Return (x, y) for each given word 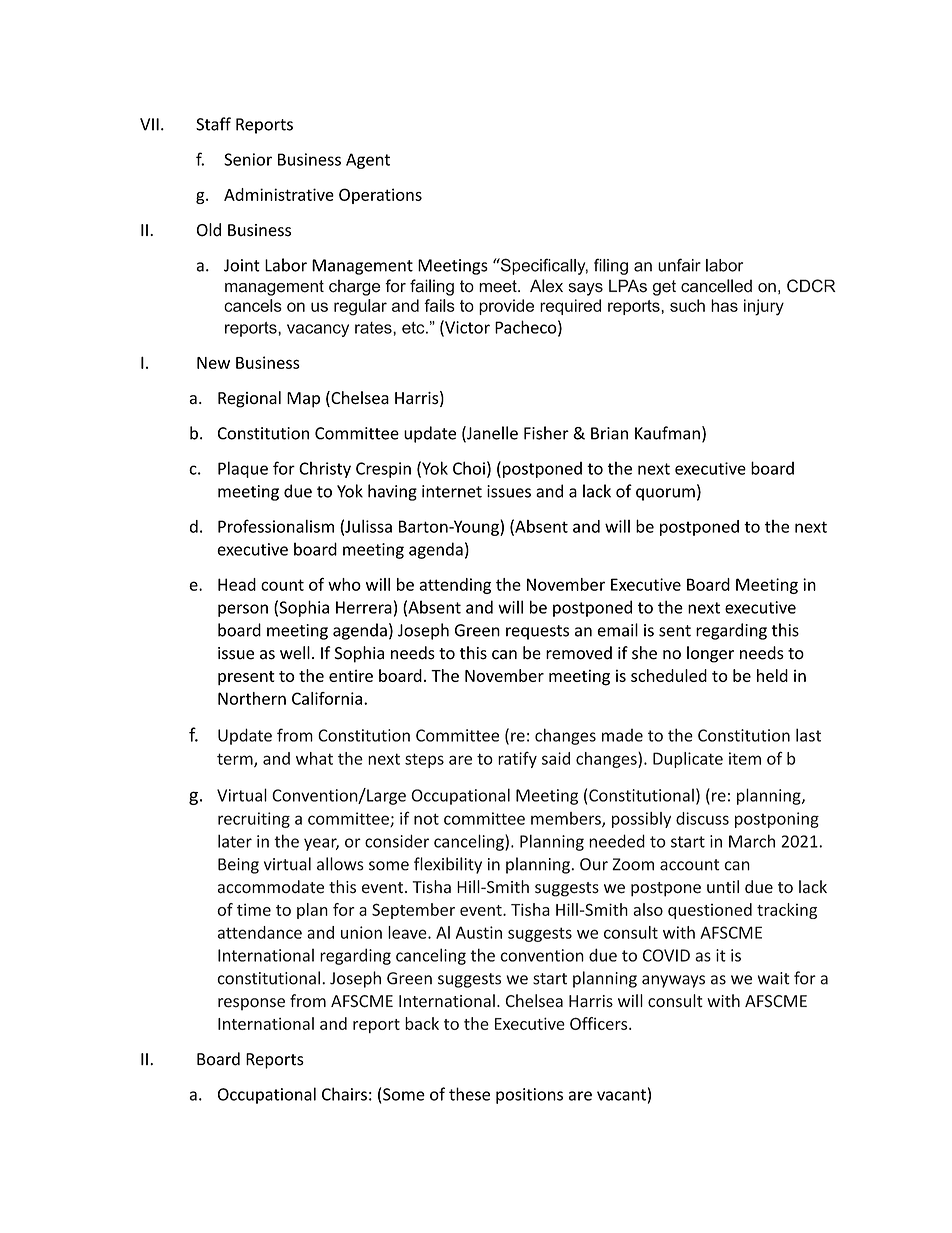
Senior (248, 159)
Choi (469, 468)
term (236, 760)
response (251, 1004)
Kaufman (667, 433)
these (469, 1094)
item (745, 758)
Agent (368, 161)
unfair (679, 265)
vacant (621, 1095)
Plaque (243, 469)
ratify (517, 759)
